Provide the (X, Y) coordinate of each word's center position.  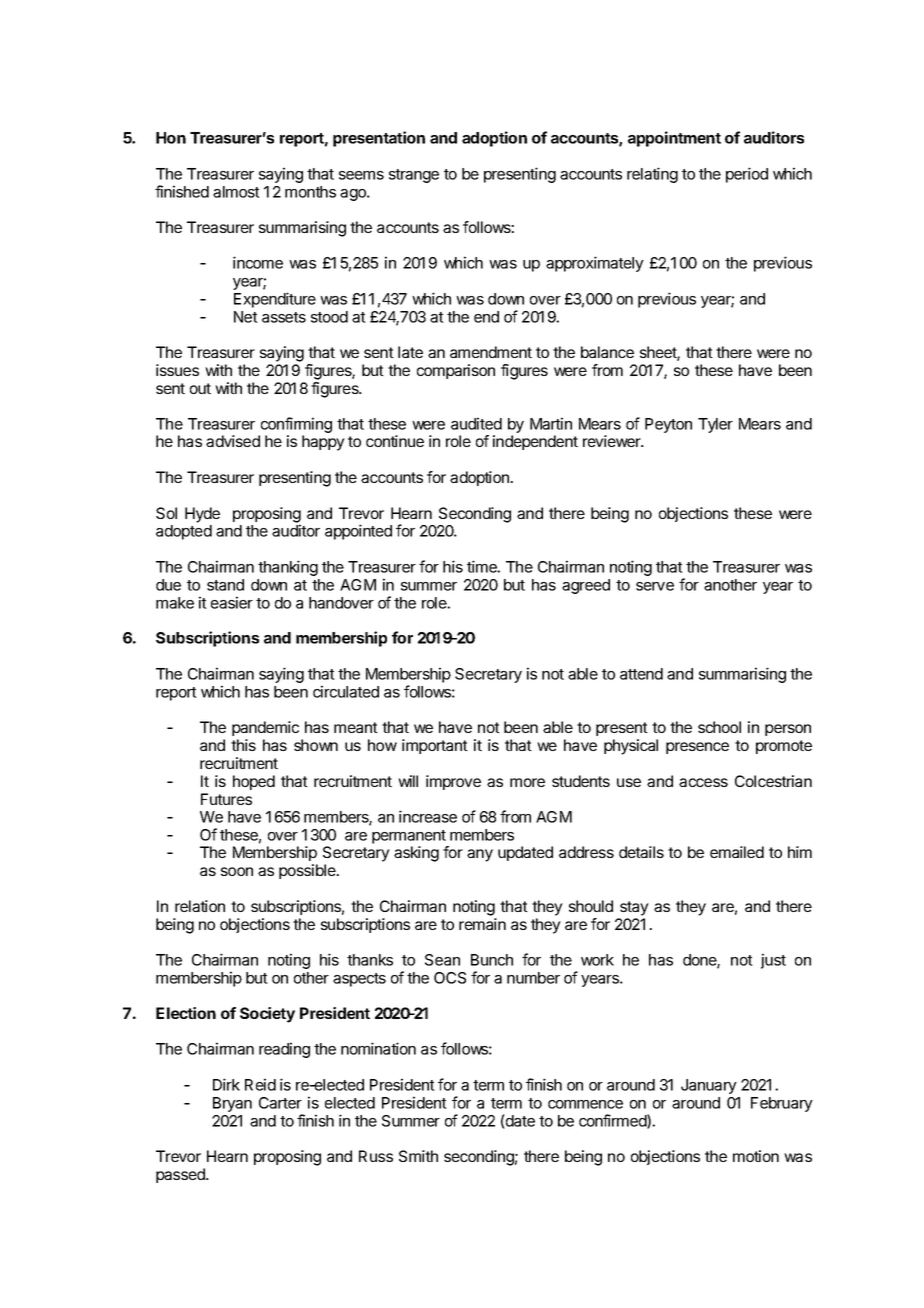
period (747, 175)
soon (237, 871)
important (435, 746)
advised (233, 441)
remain (482, 924)
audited (476, 423)
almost (236, 192)
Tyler (715, 425)
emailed (737, 852)
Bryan (232, 1104)
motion (756, 1156)
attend (641, 674)
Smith (418, 1156)
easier (232, 602)
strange (414, 176)
